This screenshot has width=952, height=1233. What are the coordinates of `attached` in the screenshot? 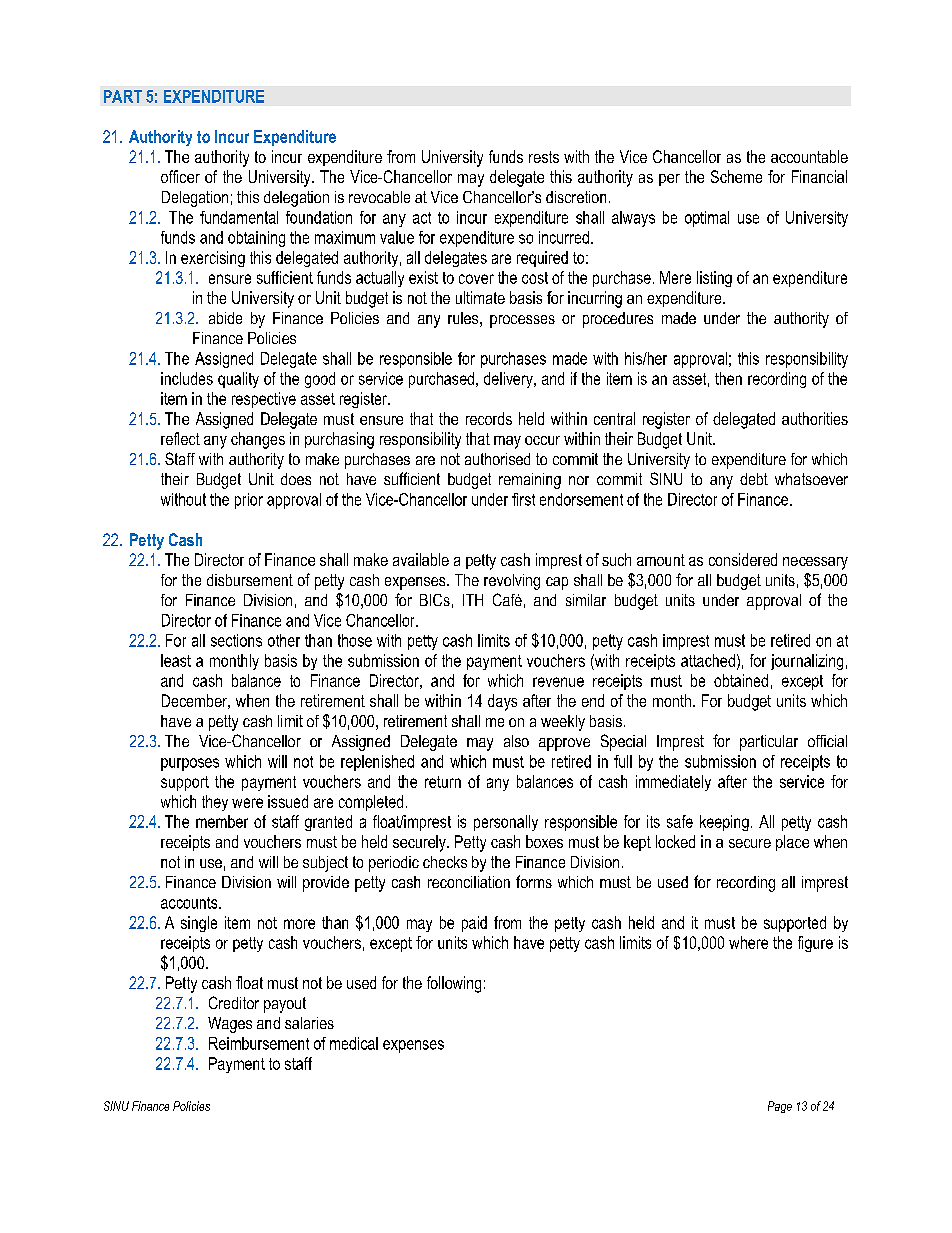 It's located at (708, 660).
